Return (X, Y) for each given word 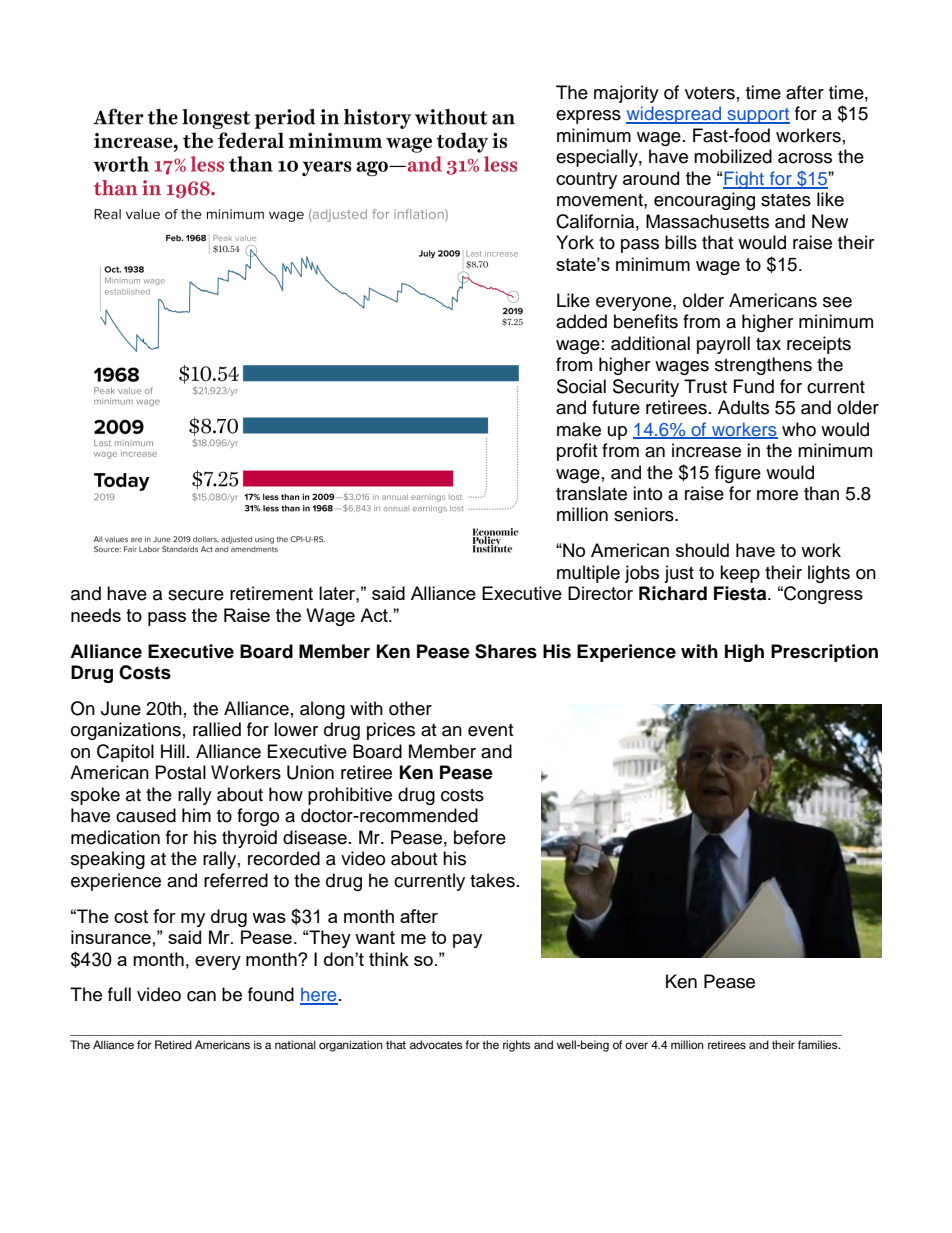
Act (375, 615)
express (588, 117)
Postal (181, 772)
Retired (173, 1044)
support (757, 116)
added (581, 321)
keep (740, 574)
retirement (271, 593)
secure (196, 595)
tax (768, 344)
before (480, 837)
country (586, 180)
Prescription (824, 653)
